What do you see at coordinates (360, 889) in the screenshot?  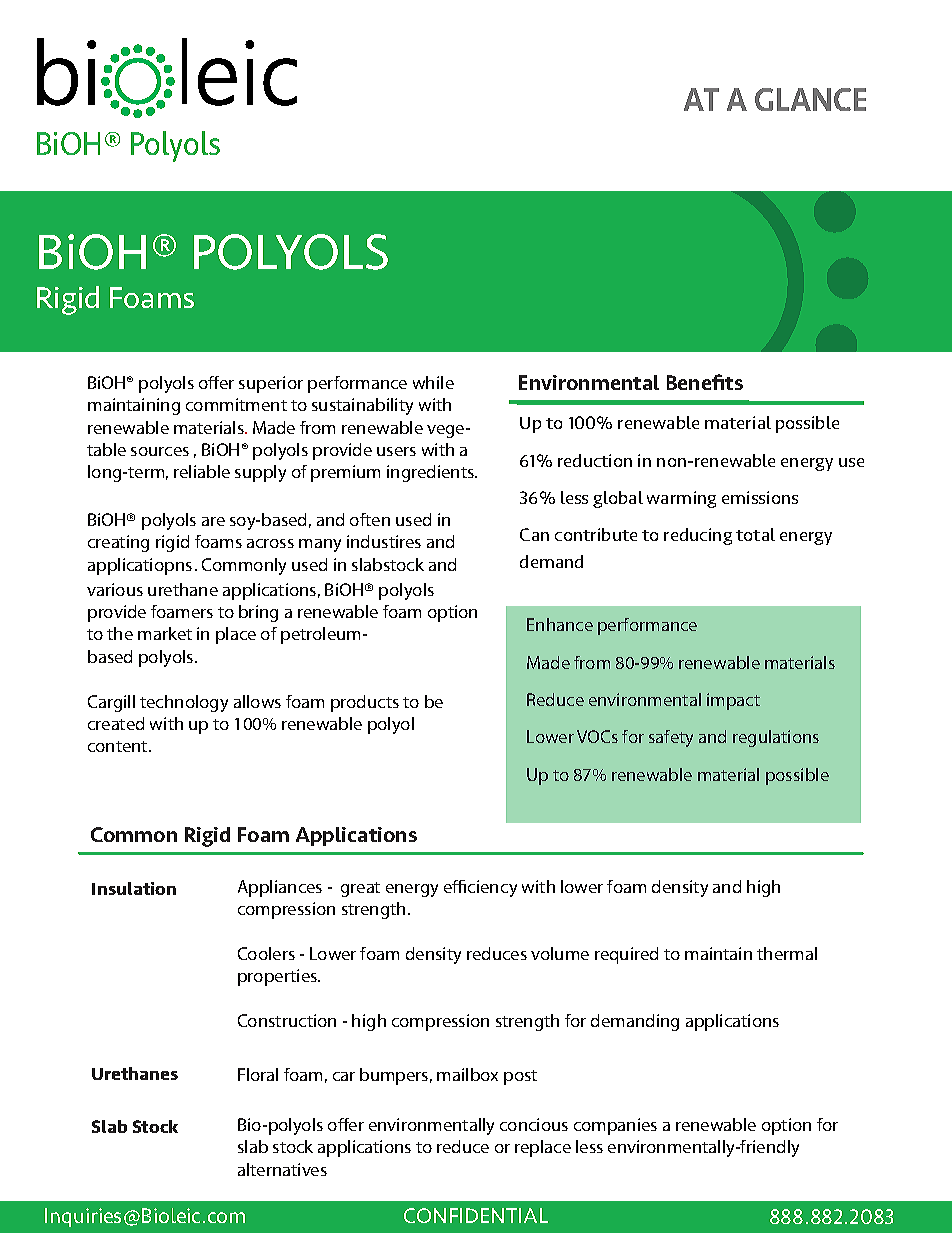 I see `great` at bounding box center [360, 889].
